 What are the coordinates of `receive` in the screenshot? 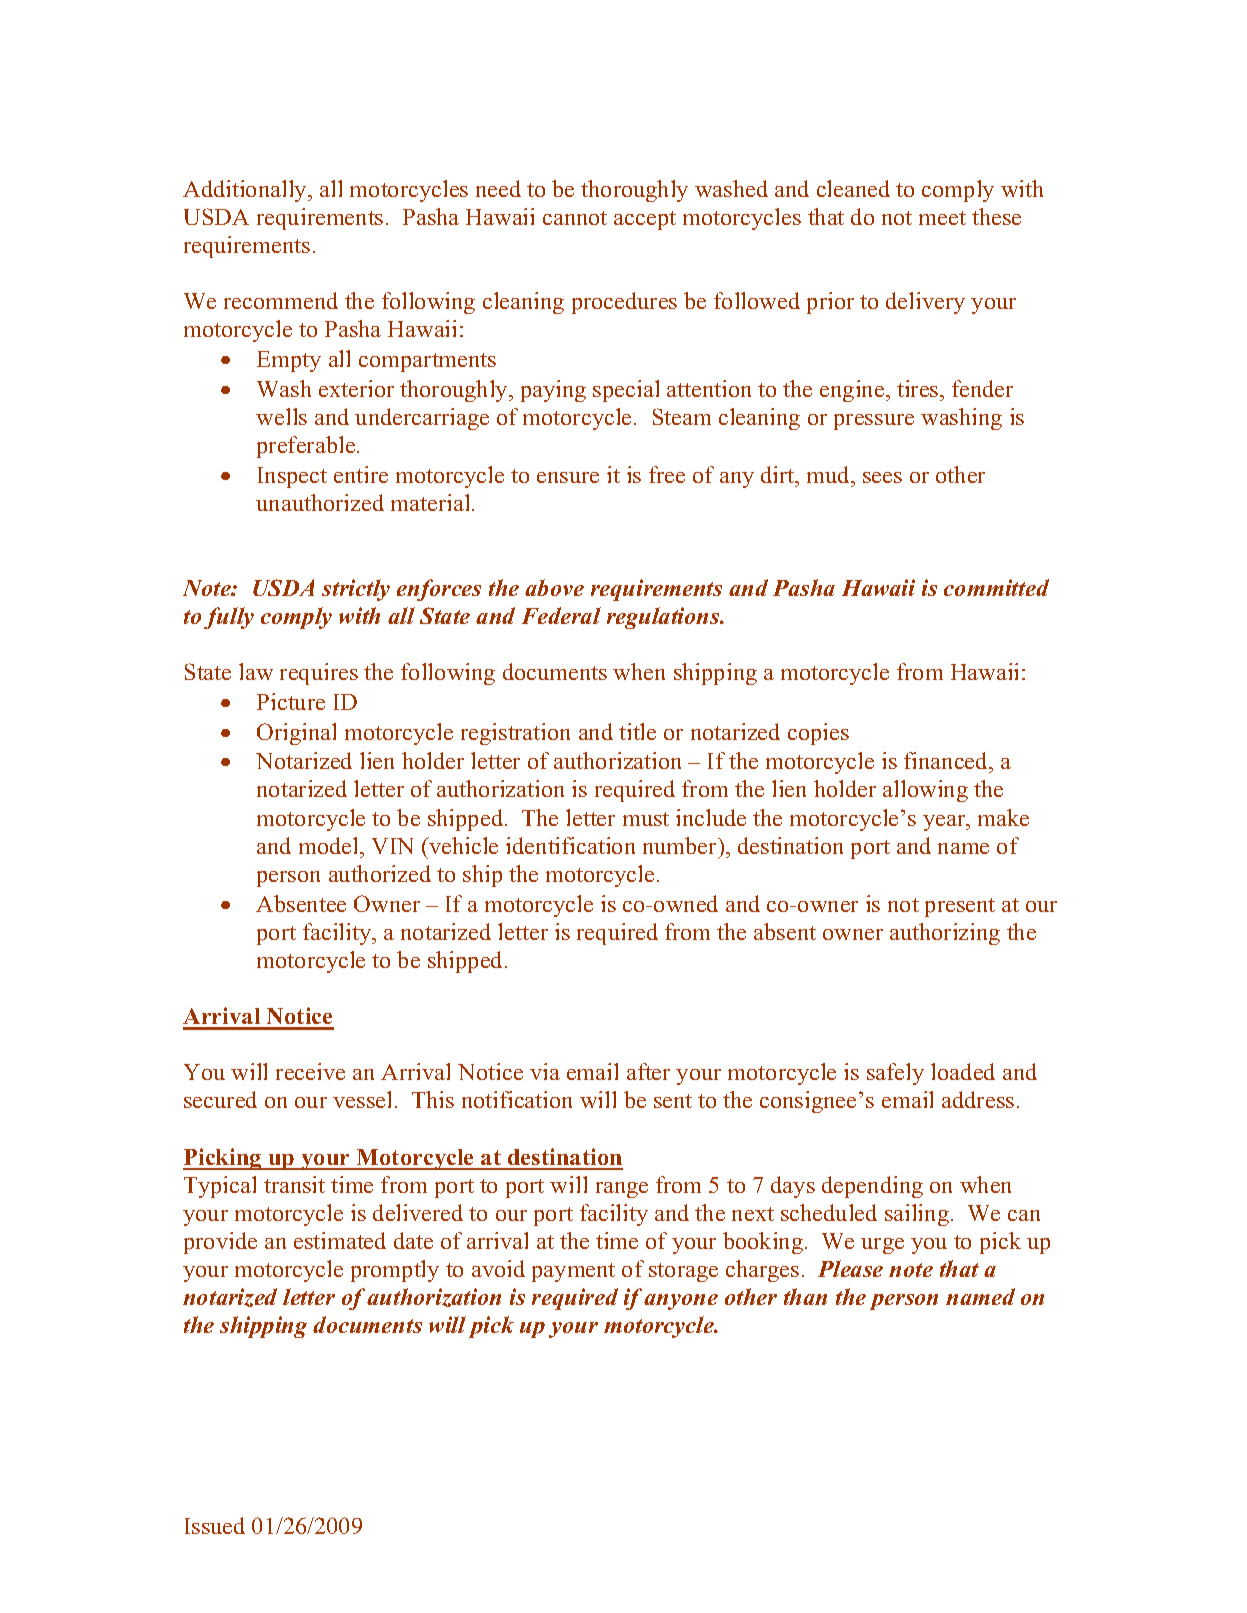 It's located at (310, 1071).
